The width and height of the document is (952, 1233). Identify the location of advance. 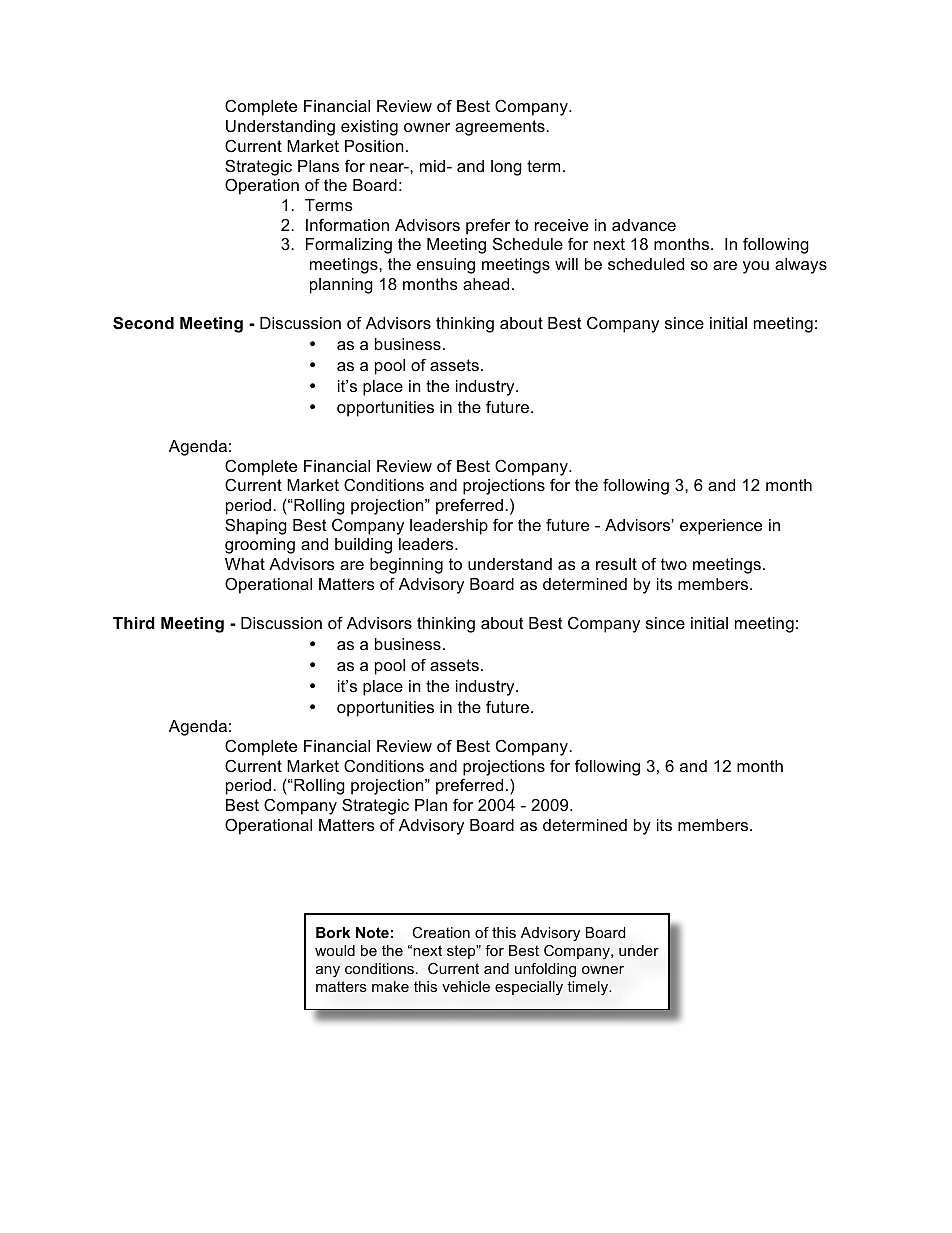
(644, 225).
